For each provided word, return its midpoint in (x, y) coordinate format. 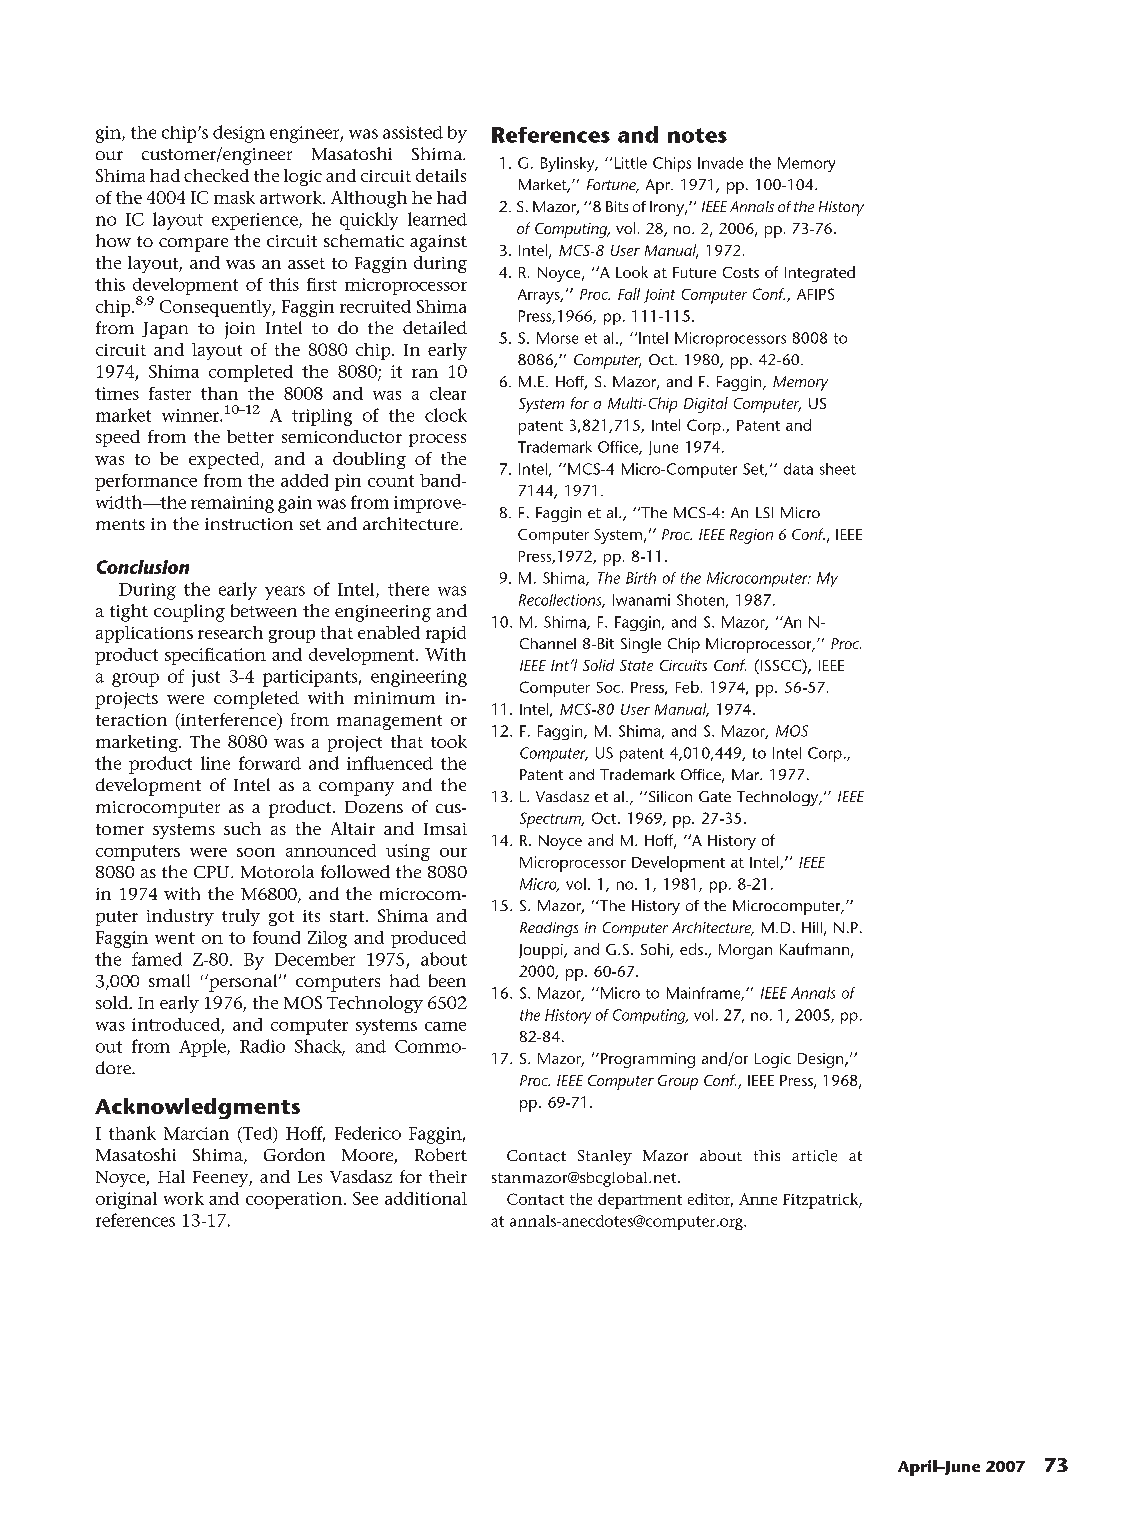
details (441, 175)
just (206, 678)
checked (216, 175)
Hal (171, 1176)
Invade (720, 163)
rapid (446, 634)
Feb (687, 687)
